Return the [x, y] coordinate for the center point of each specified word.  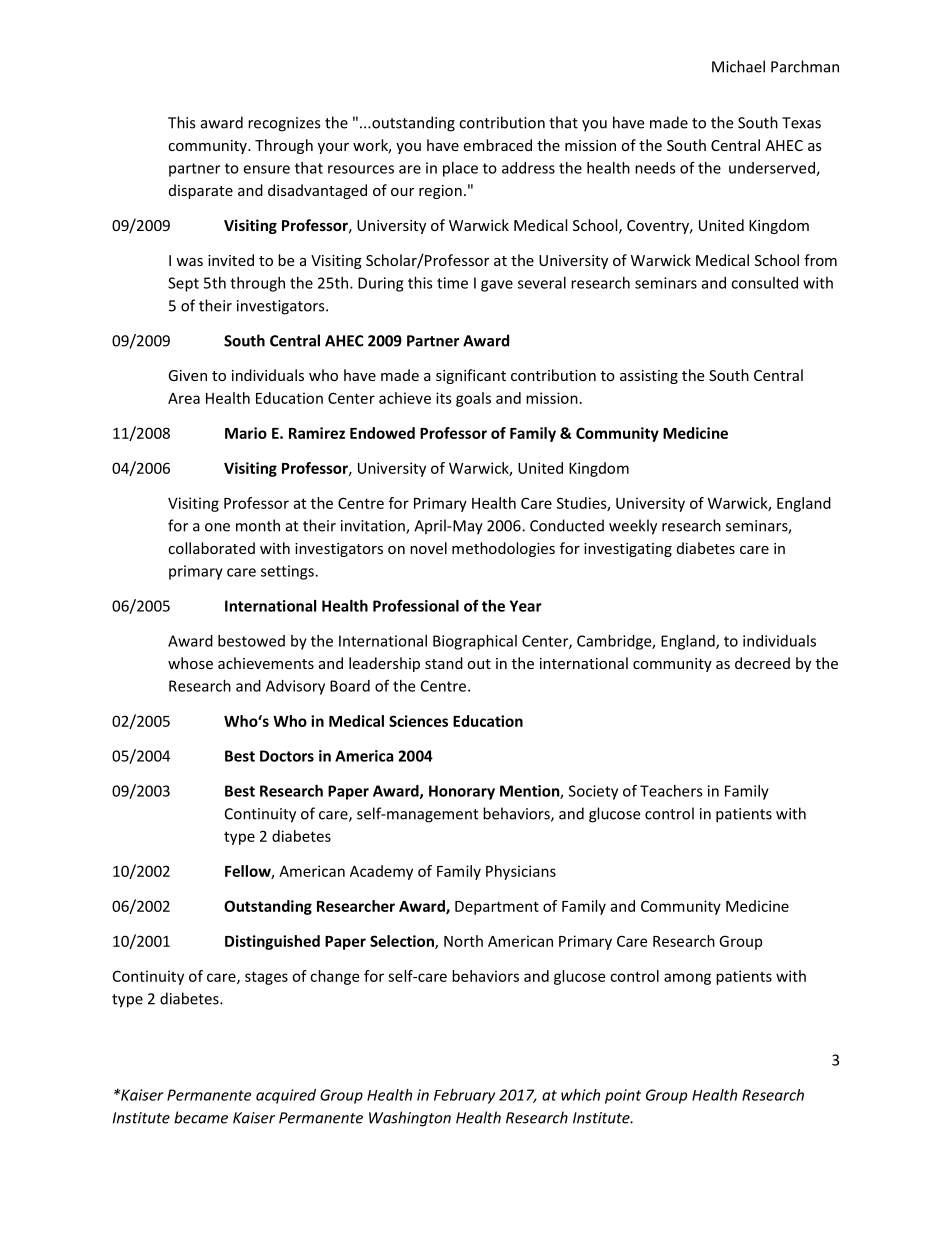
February [464, 1096]
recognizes [284, 124]
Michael [738, 66]
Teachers [671, 791]
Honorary [462, 792]
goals [473, 399]
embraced [497, 145]
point [623, 1096]
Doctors [287, 756]
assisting [649, 377]
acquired [286, 1096]
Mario [246, 433]
